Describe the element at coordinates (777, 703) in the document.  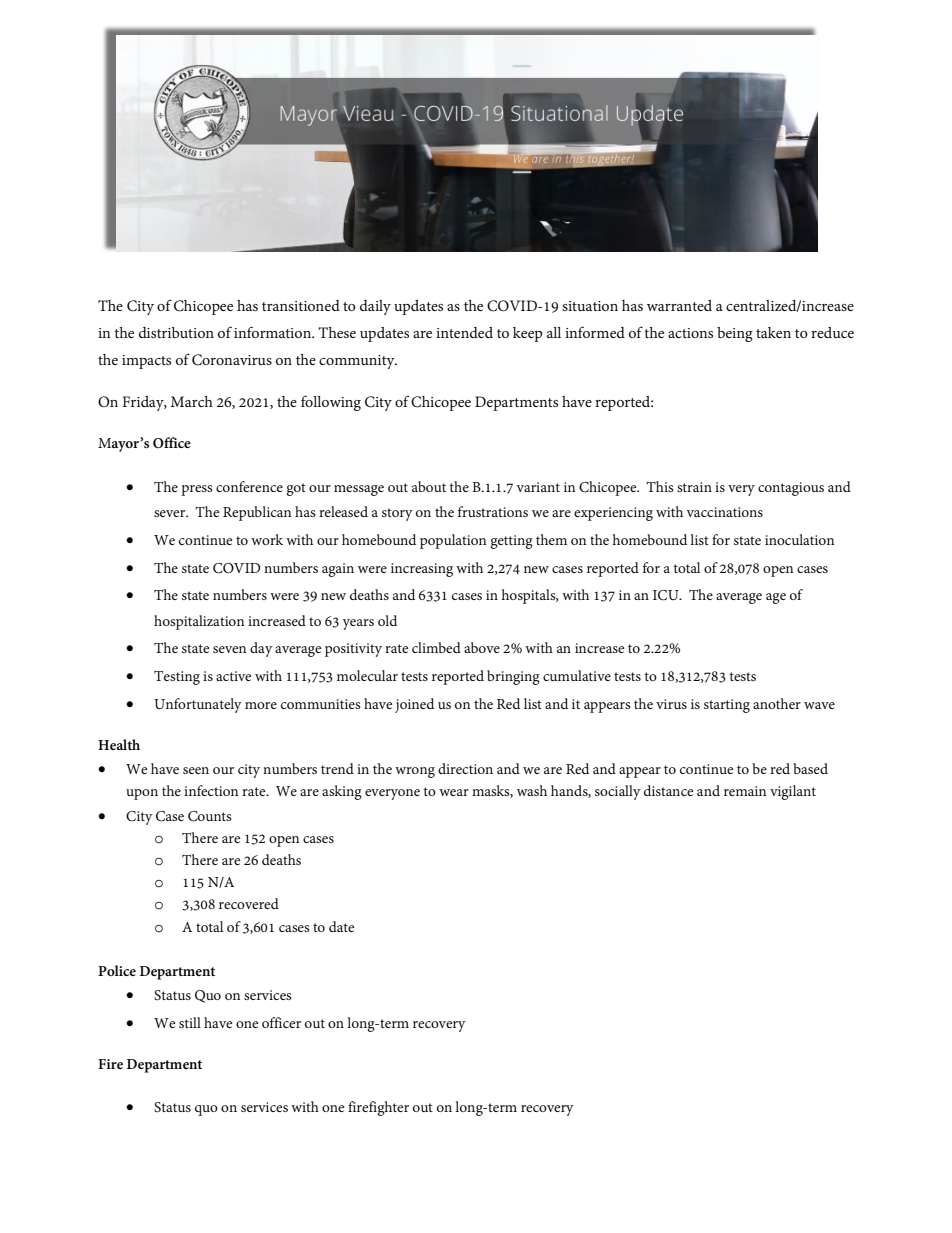
I see `another` at that location.
